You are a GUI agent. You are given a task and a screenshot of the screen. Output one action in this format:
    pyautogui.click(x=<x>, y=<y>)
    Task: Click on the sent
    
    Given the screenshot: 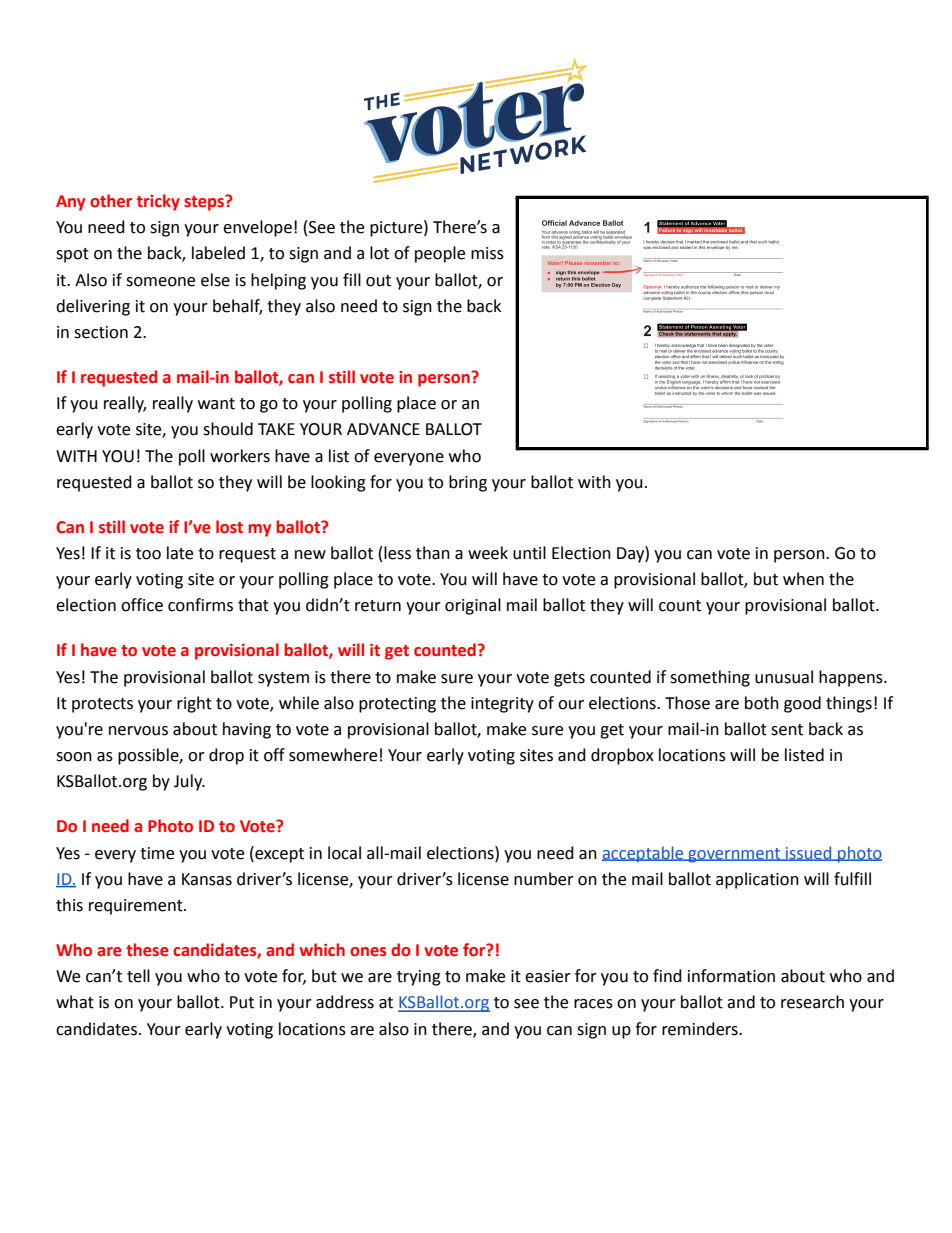 What is the action you would take?
    pyautogui.click(x=787, y=730)
